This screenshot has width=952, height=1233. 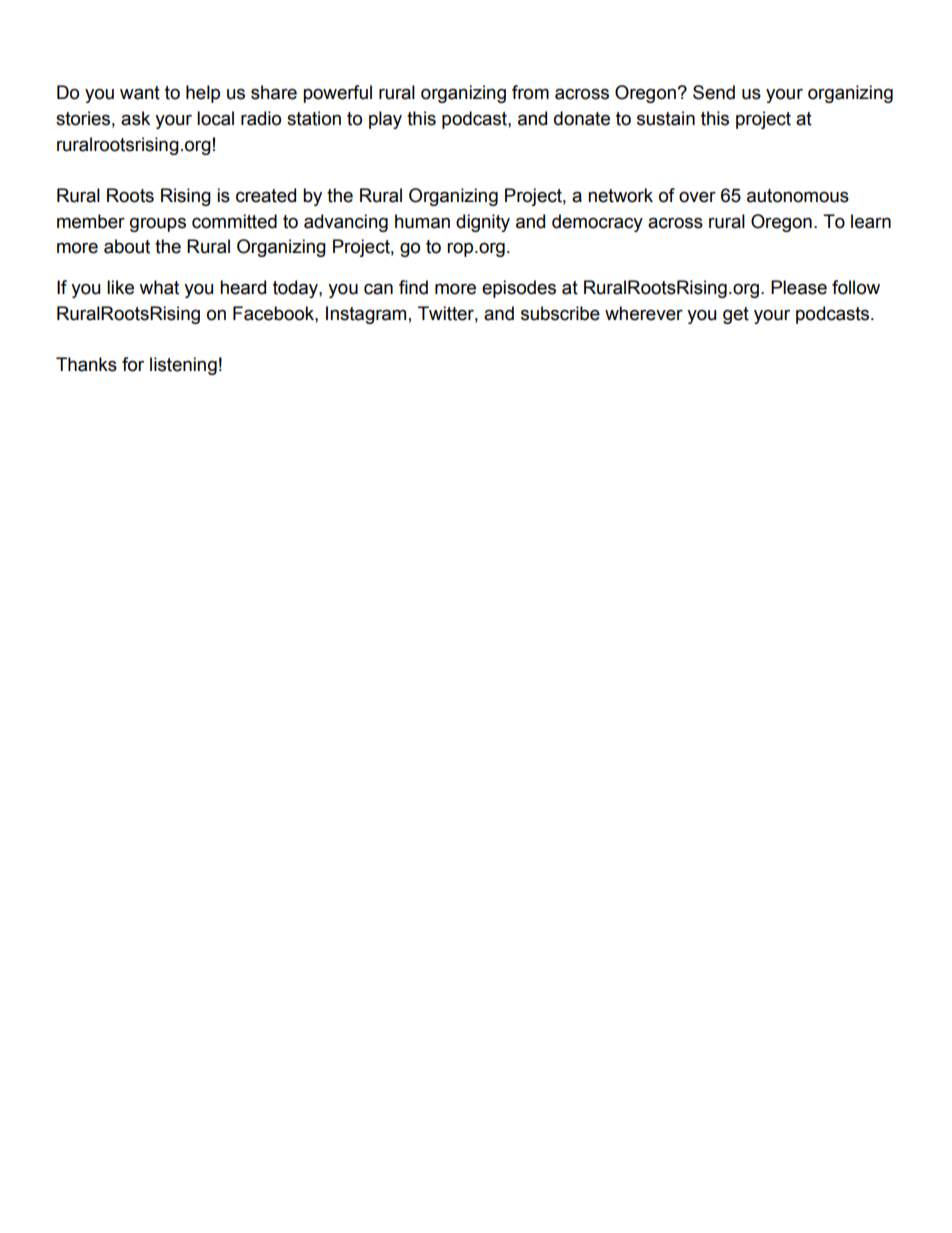 What do you see at coordinates (266, 195) in the screenshot?
I see `created` at bounding box center [266, 195].
